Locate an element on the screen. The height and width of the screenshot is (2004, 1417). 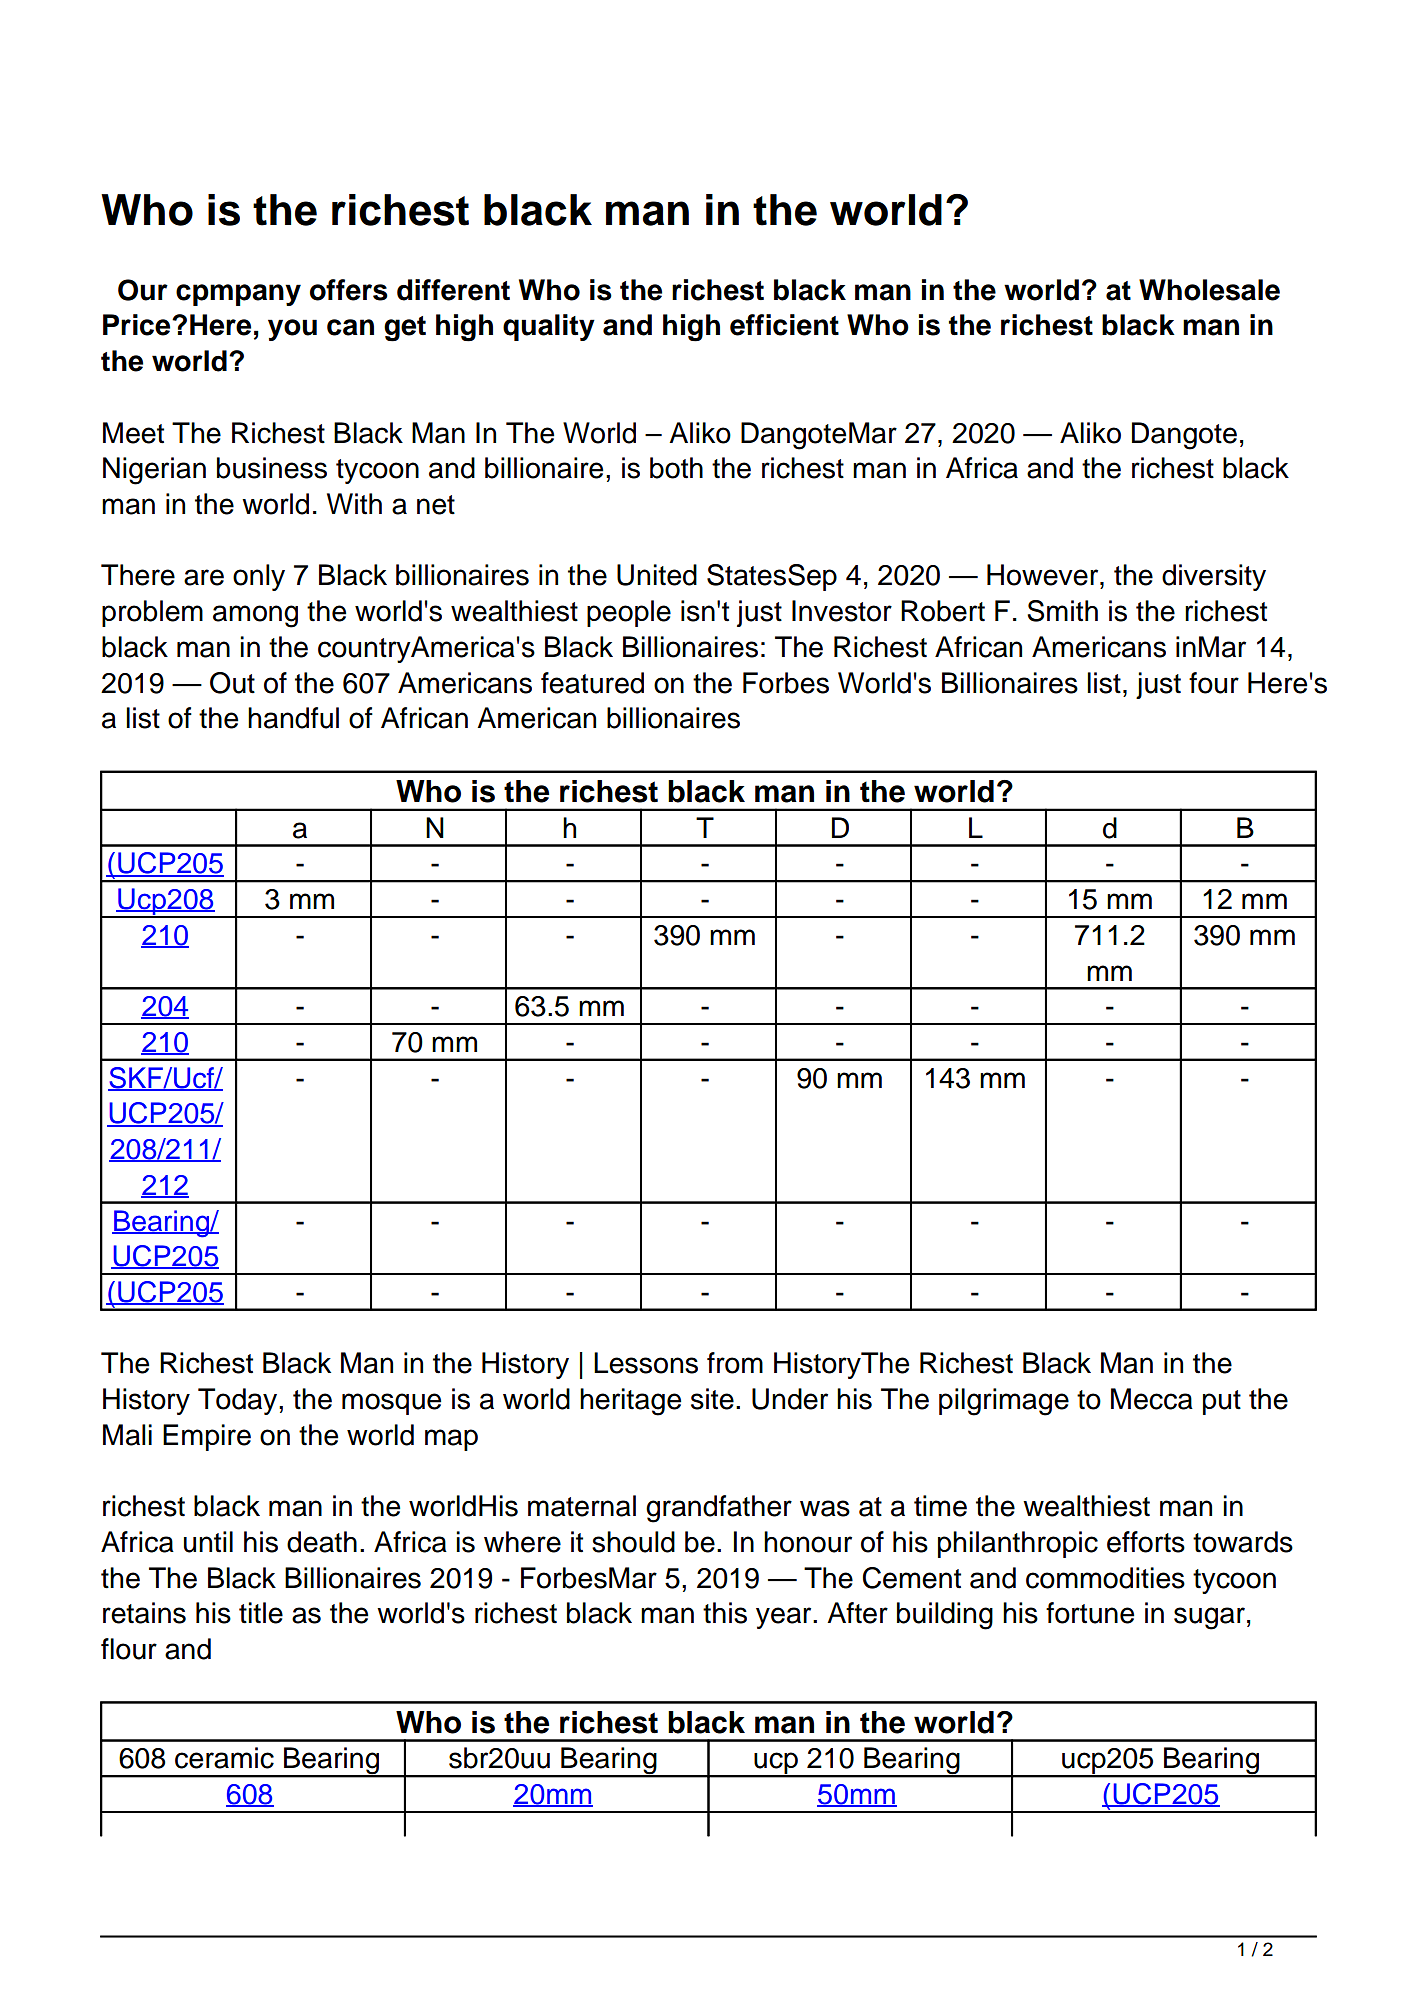
handful is located at coordinates (293, 718).
